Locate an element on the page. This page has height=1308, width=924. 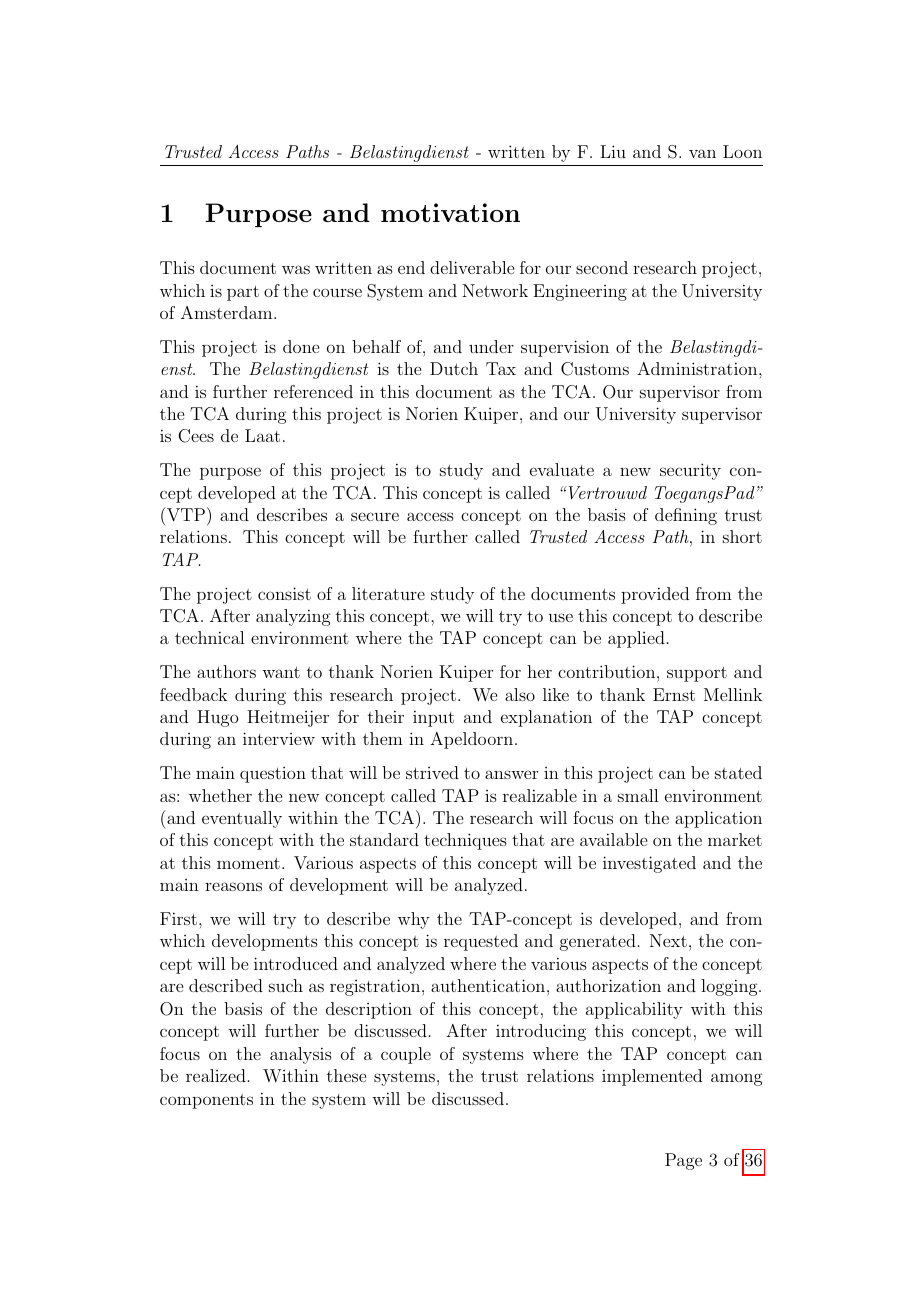
Dutch is located at coordinates (454, 368).
